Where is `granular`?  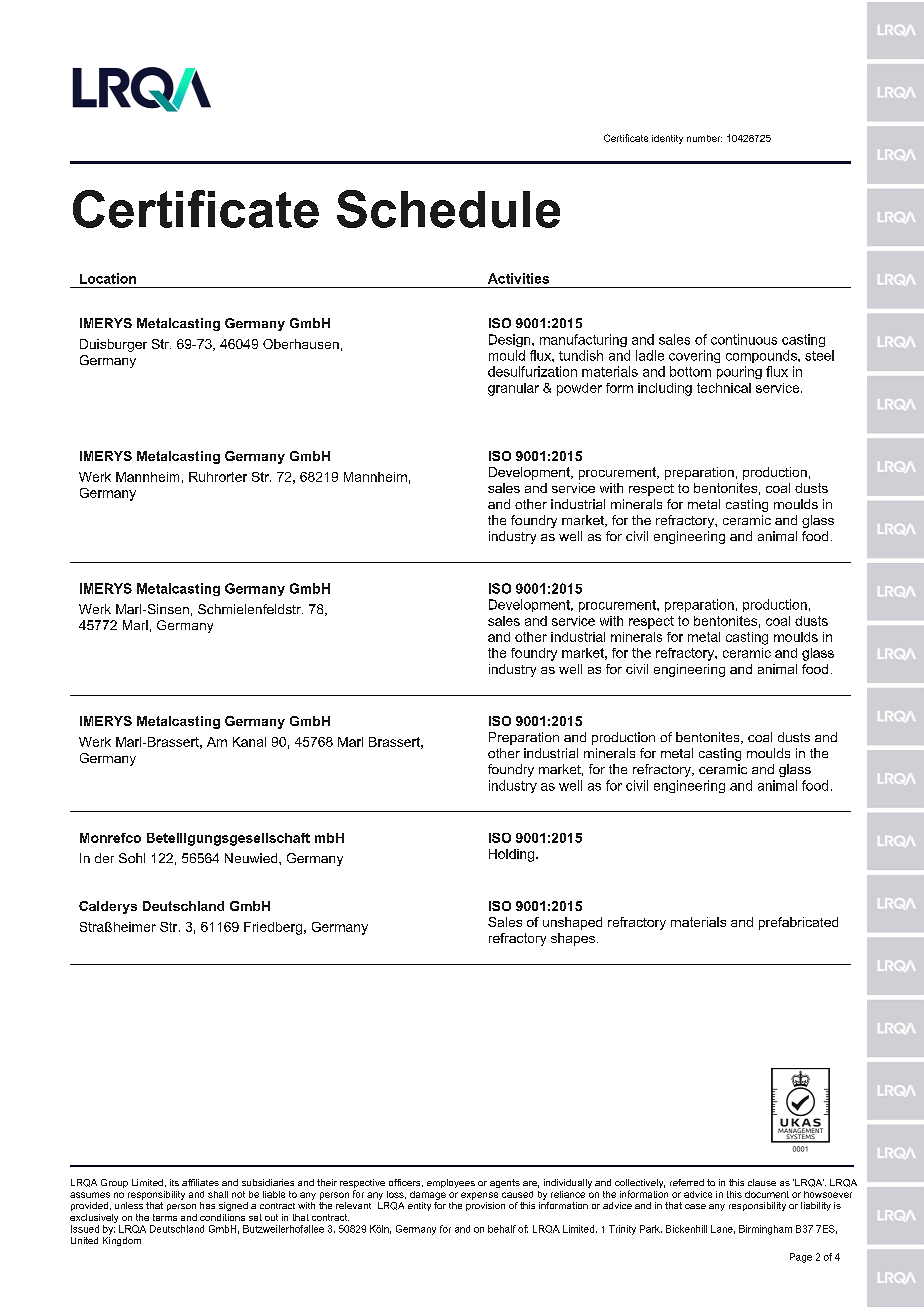 granular is located at coordinates (513, 389).
